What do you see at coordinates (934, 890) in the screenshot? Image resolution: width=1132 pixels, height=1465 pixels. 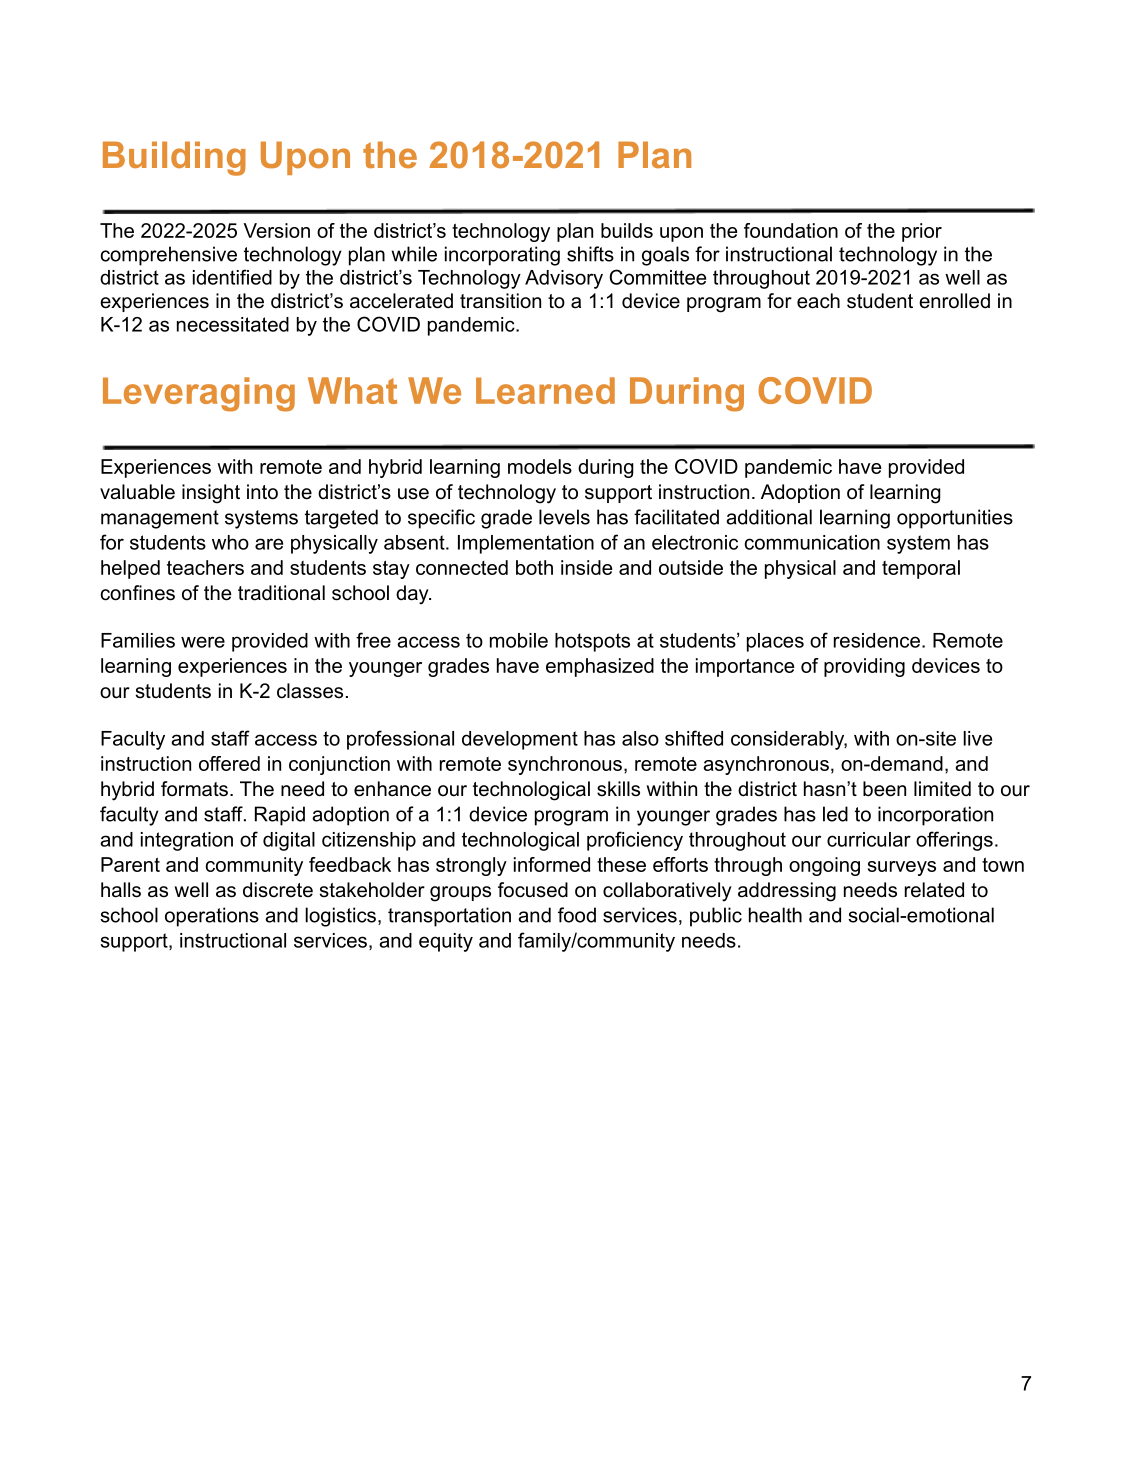 I see `related` at bounding box center [934, 890].
